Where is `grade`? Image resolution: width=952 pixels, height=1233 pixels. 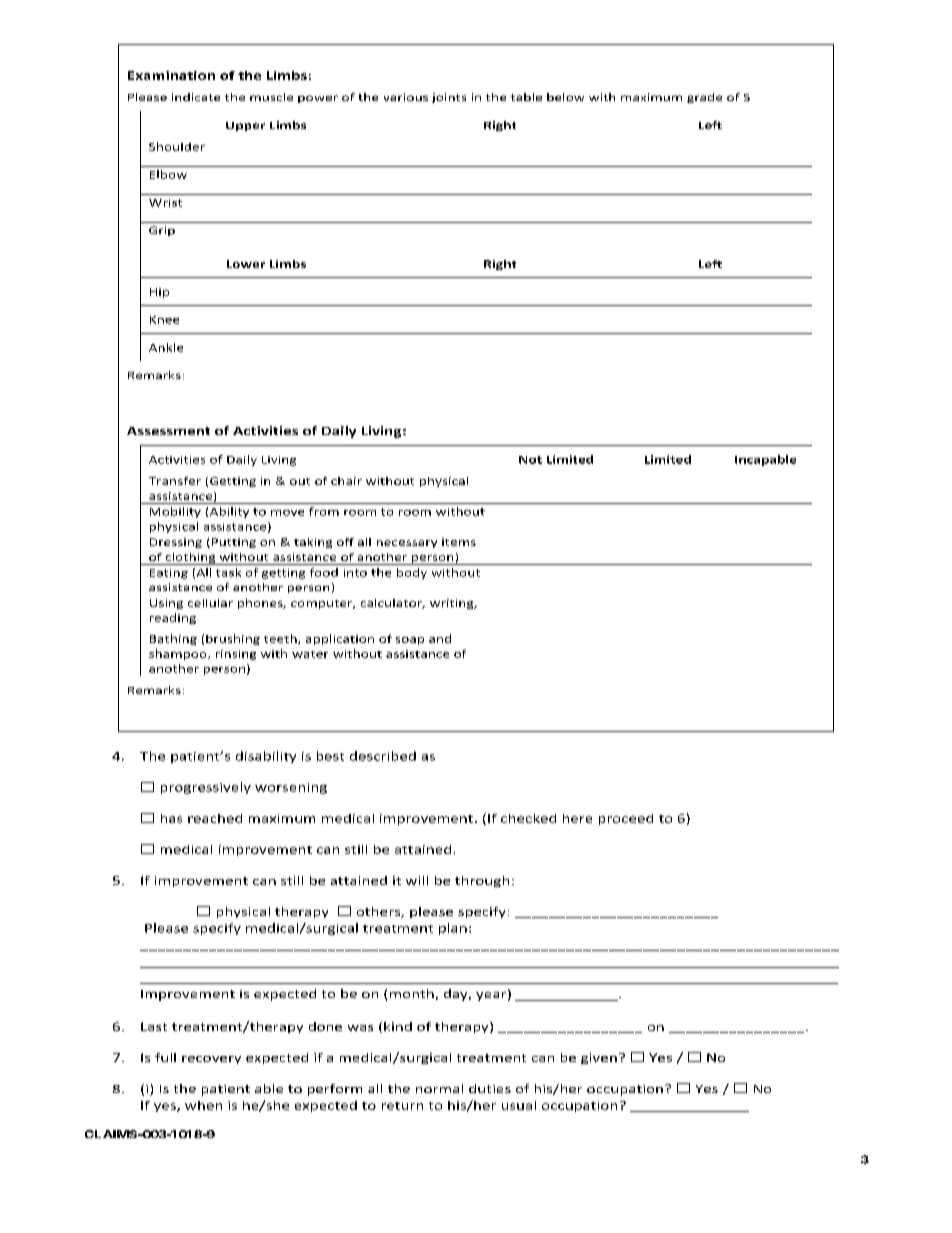 grade is located at coordinates (704, 98).
